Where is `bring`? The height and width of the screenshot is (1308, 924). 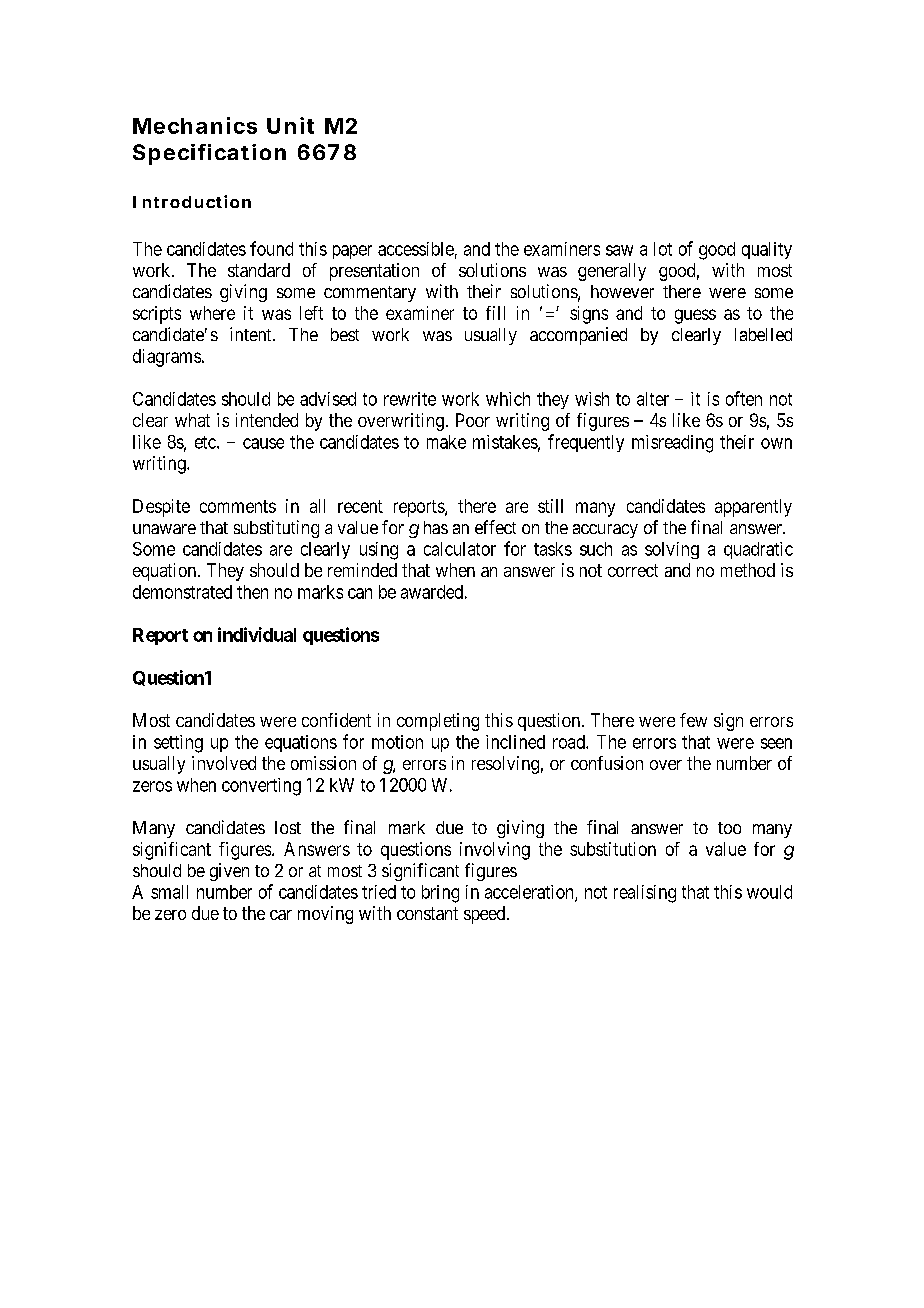 bring is located at coordinates (440, 894).
